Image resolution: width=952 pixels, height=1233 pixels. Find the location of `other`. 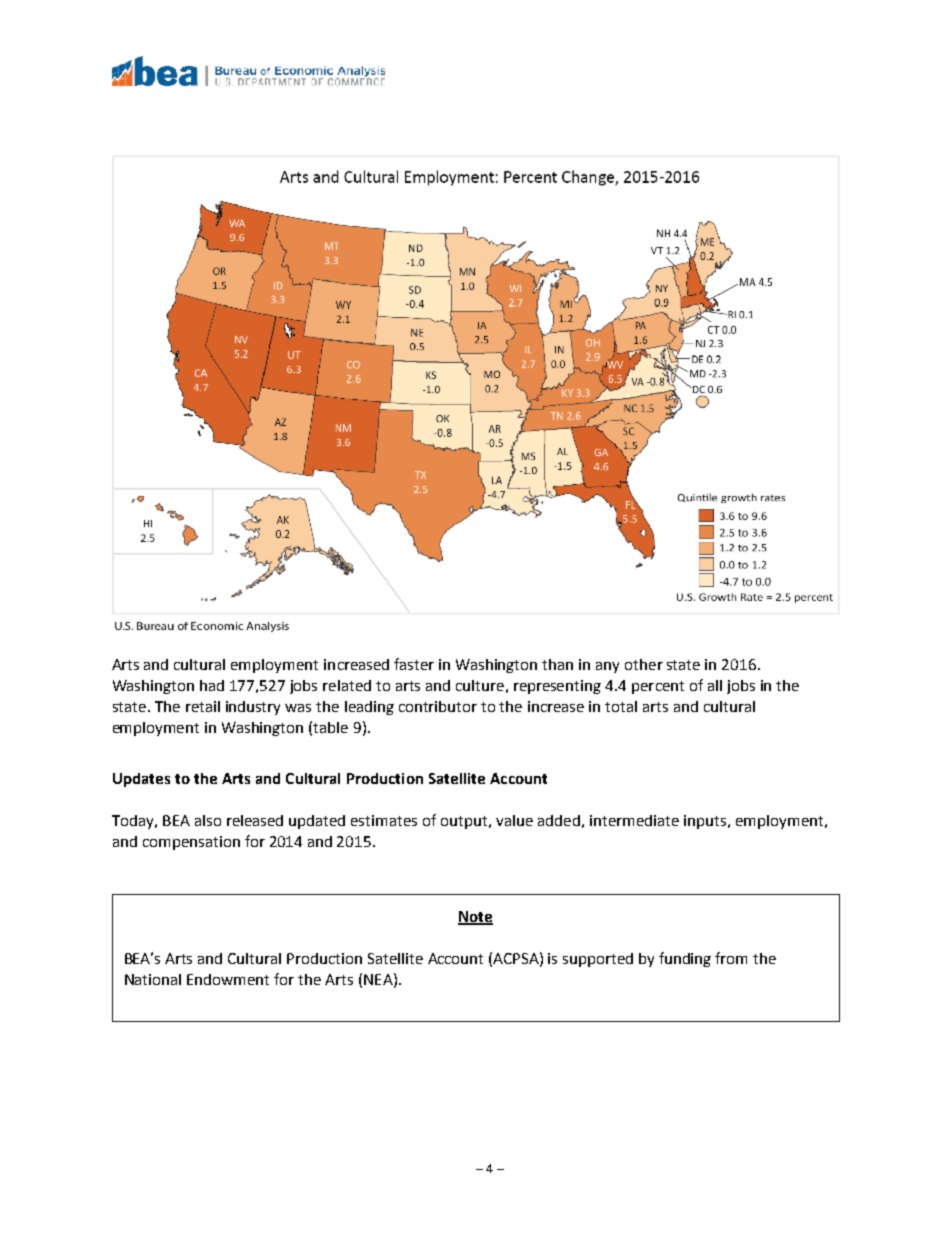

other is located at coordinates (644, 664).
